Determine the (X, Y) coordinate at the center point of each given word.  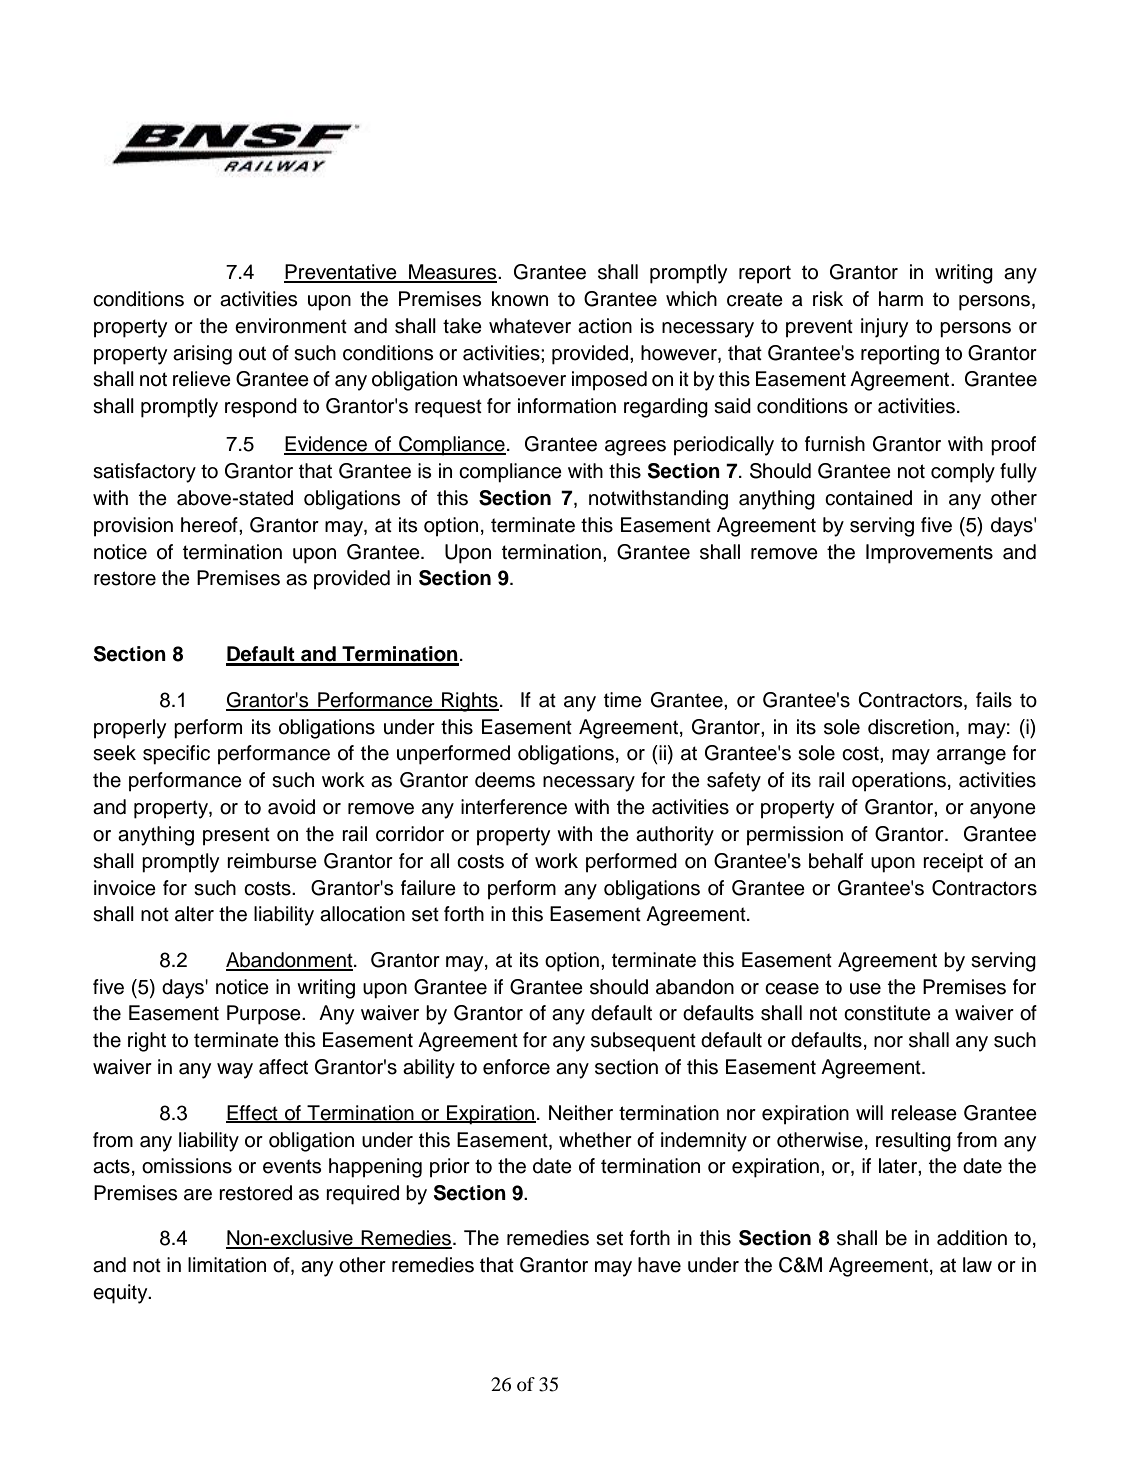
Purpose (265, 1015)
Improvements (929, 554)
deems (505, 780)
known (520, 299)
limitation (227, 1265)
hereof (210, 525)
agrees (635, 448)
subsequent (643, 1042)
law (977, 1265)
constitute (887, 1013)
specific (176, 755)
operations (899, 782)
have (659, 1265)
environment (291, 326)
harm (901, 299)
